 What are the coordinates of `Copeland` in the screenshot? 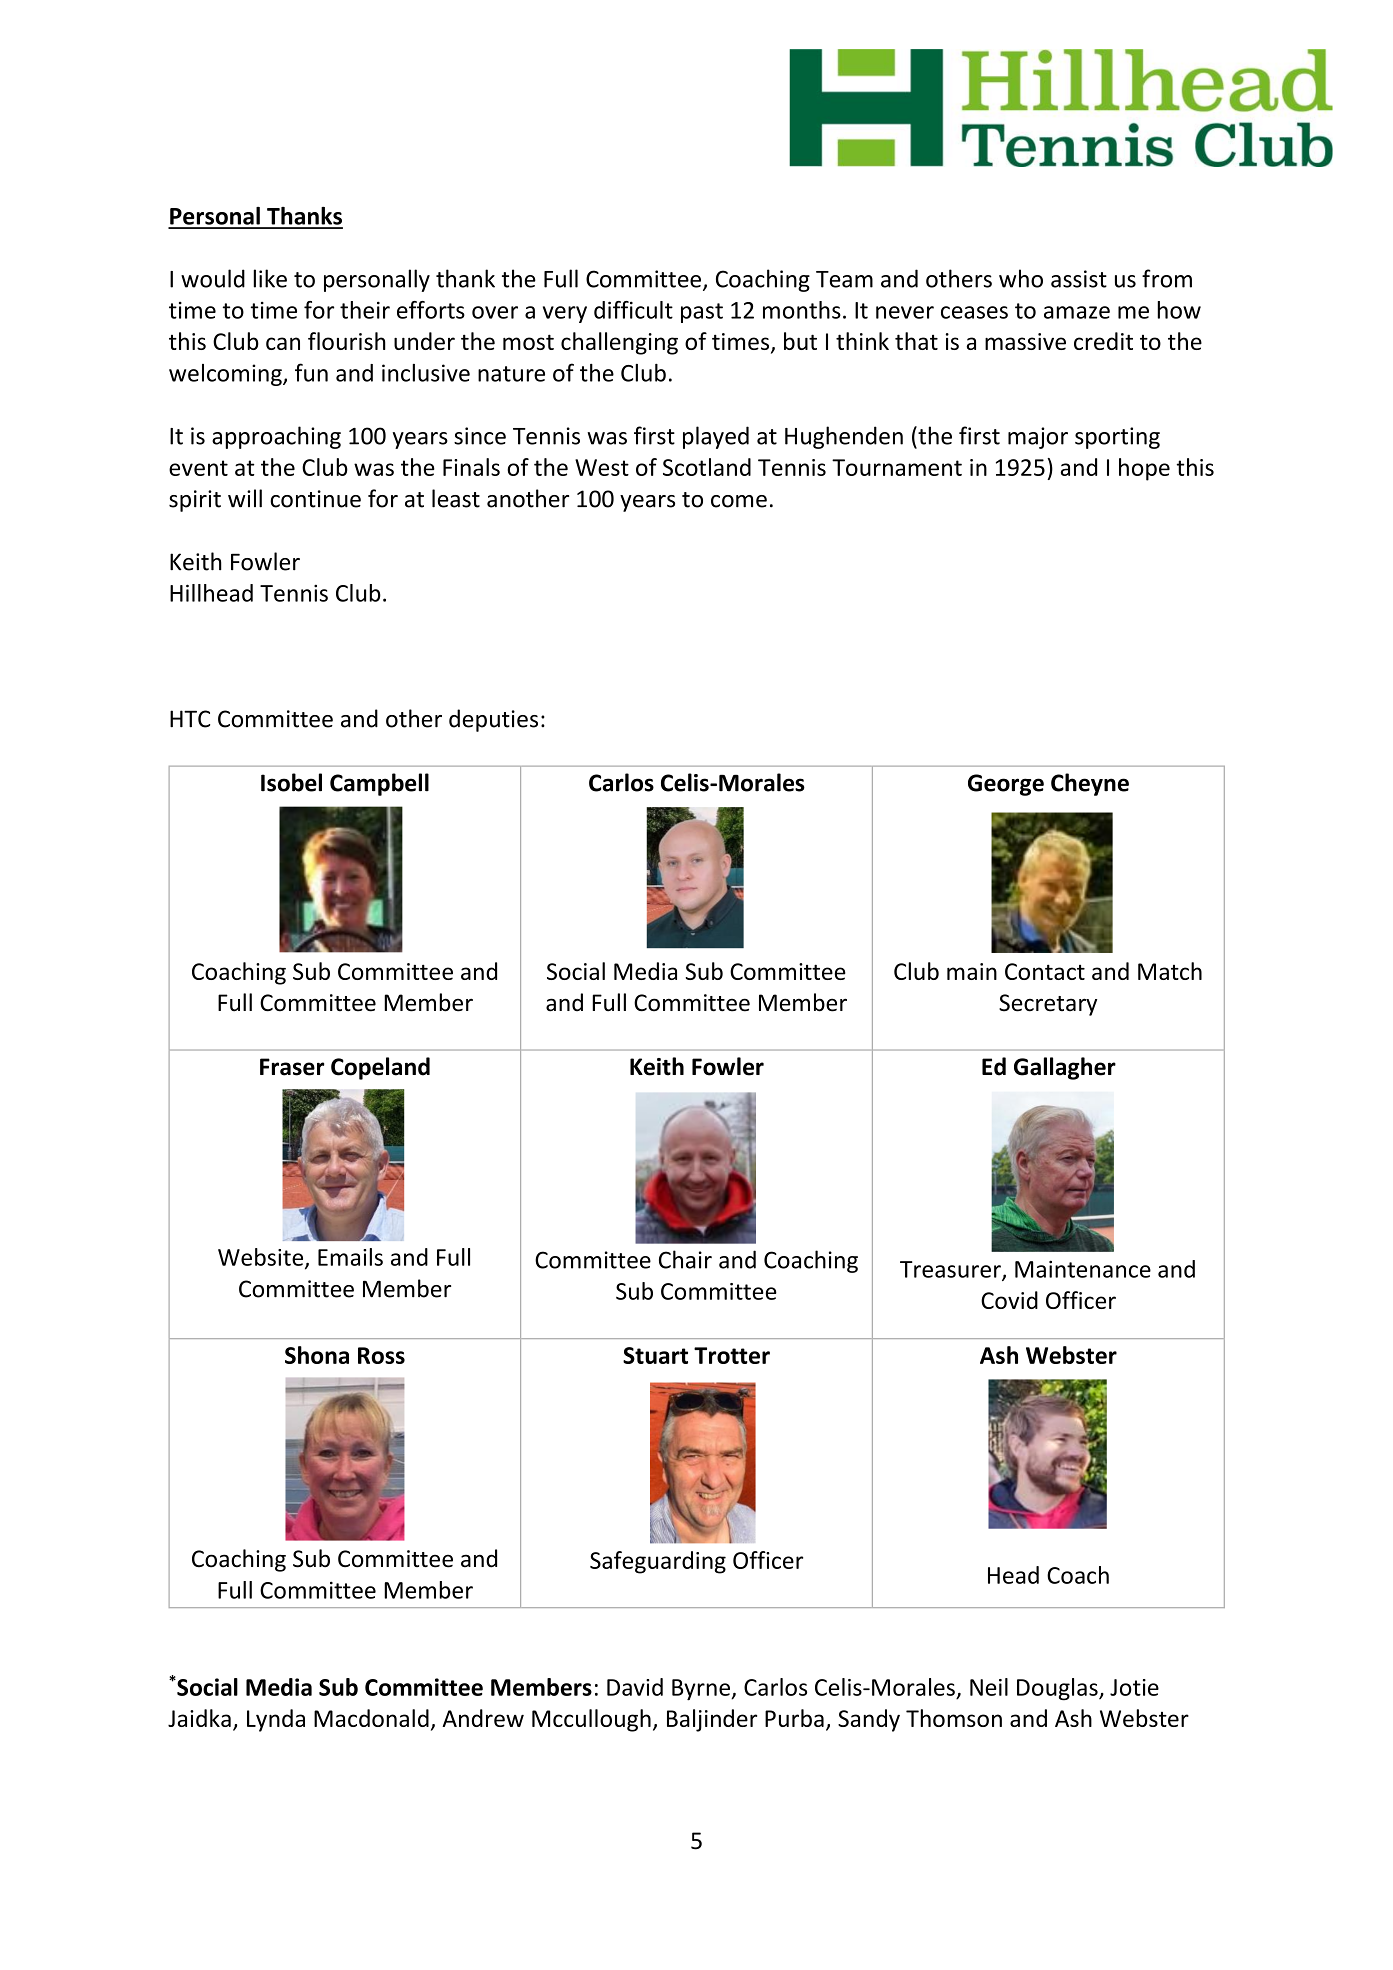 It's located at (380, 1068).
